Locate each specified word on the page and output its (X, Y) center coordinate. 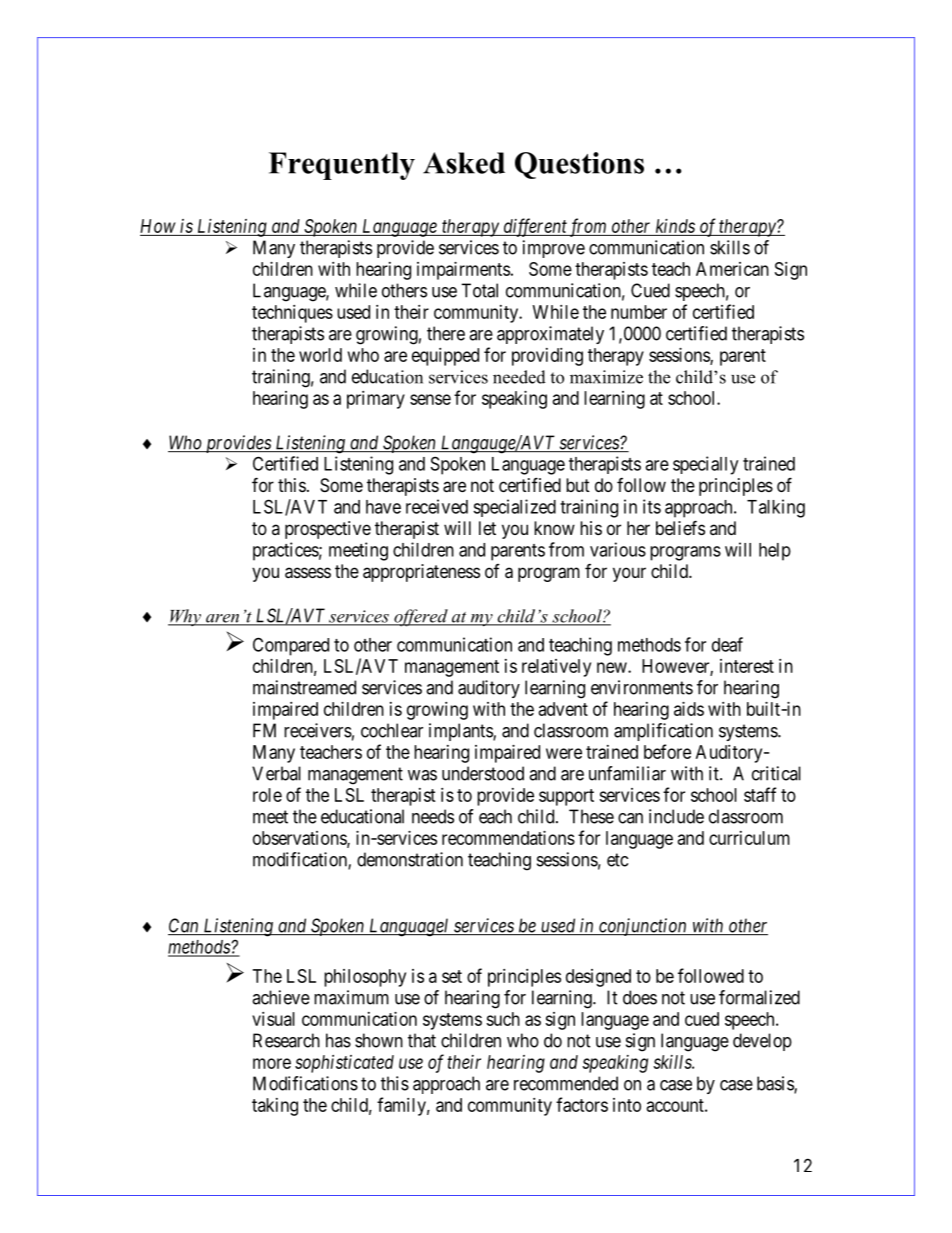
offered (421, 618)
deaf (727, 644)
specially (705, 465)
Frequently (342, 166)
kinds (675, 226)
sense (430, 399)
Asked (464, 163)
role (267, 795)
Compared (291, 646)
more (272, 1063)
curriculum (749, 838)
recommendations (508, 838)
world (320, 355)
